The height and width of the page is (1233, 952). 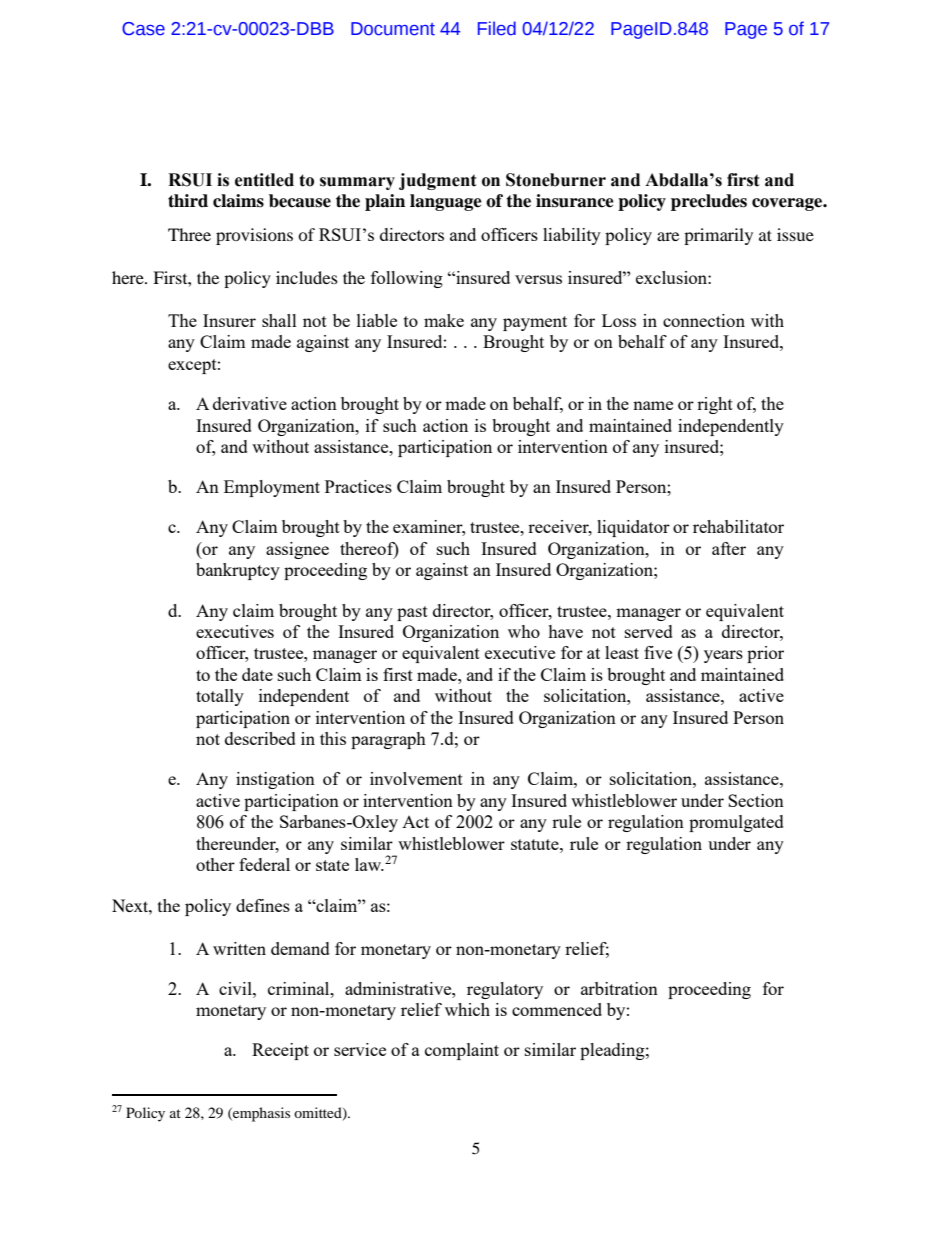 I want to click on Receipt, so click(x=280, y=1051).
